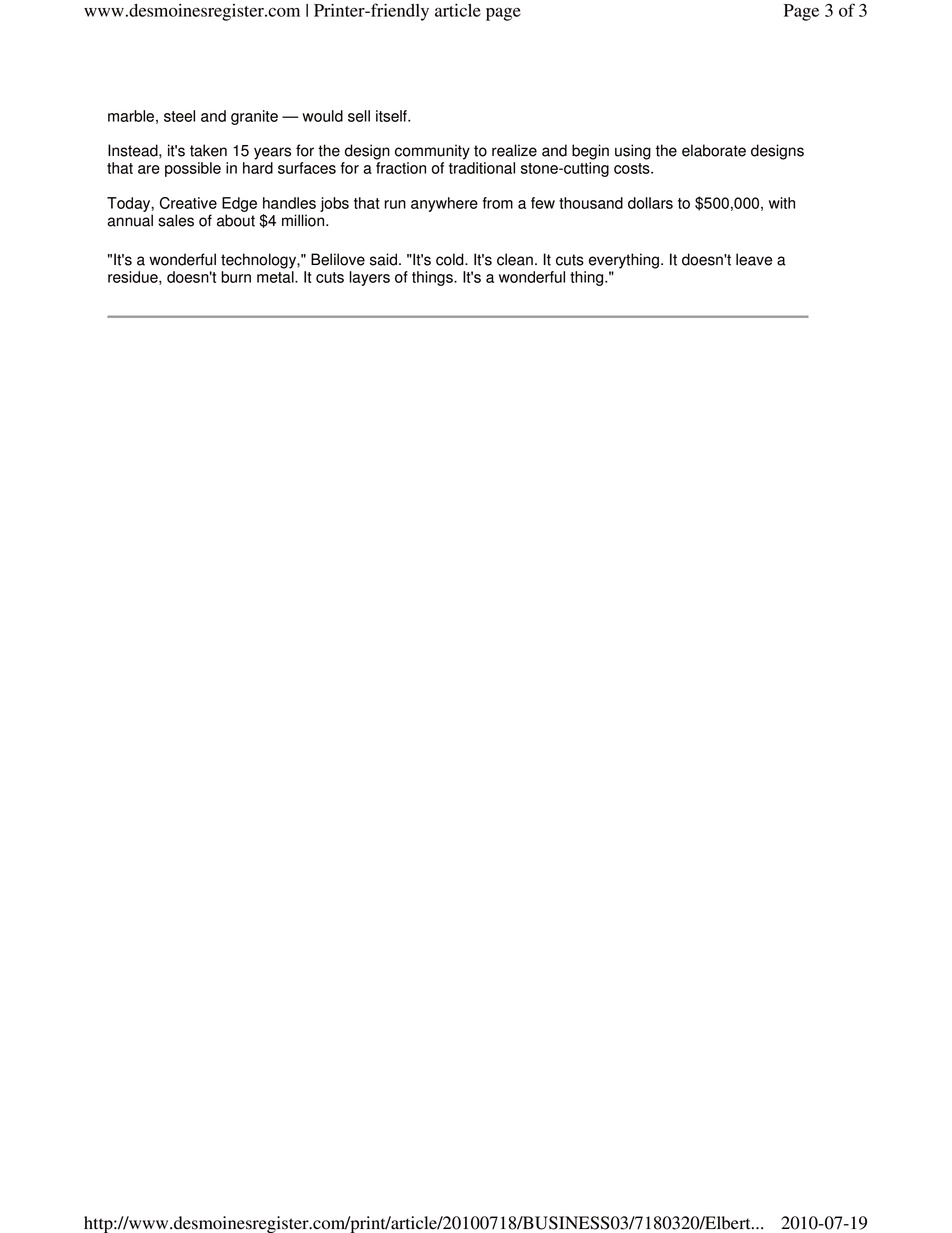 The image size is (952, 1233). What do you see at coordinates (179, 116) in the document?
I see `steel` at bounding box center [179, 116].
